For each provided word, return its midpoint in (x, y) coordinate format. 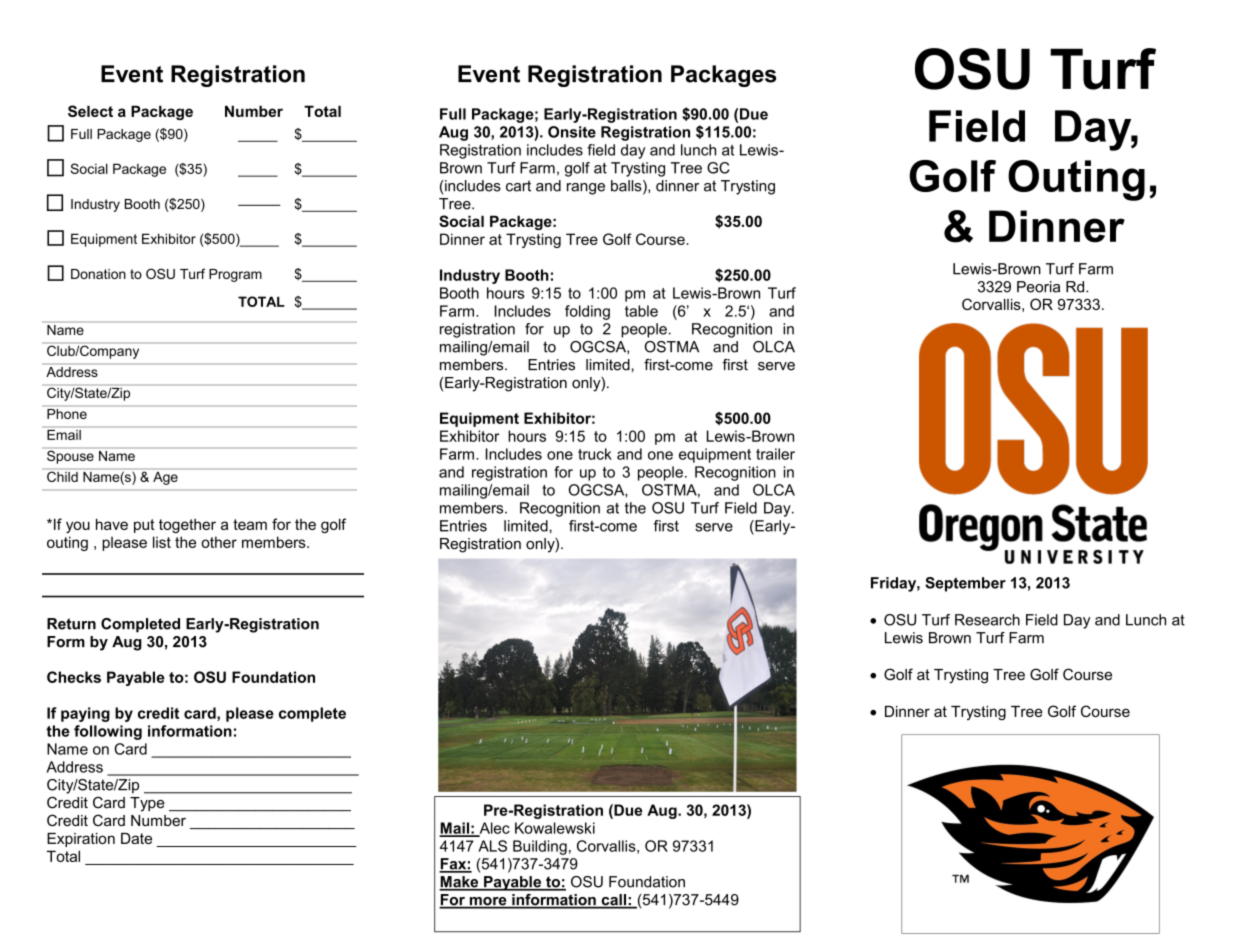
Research (987, 620)
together (187, 526)
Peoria (1038, 287)
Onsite (572, 132)
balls (627, 187)
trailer (775, 454)
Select (90, 111)
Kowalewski (555, 828)
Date (136, 838)
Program (235, 275)
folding (587, 312)
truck (595, 454)
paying (85, 714)
